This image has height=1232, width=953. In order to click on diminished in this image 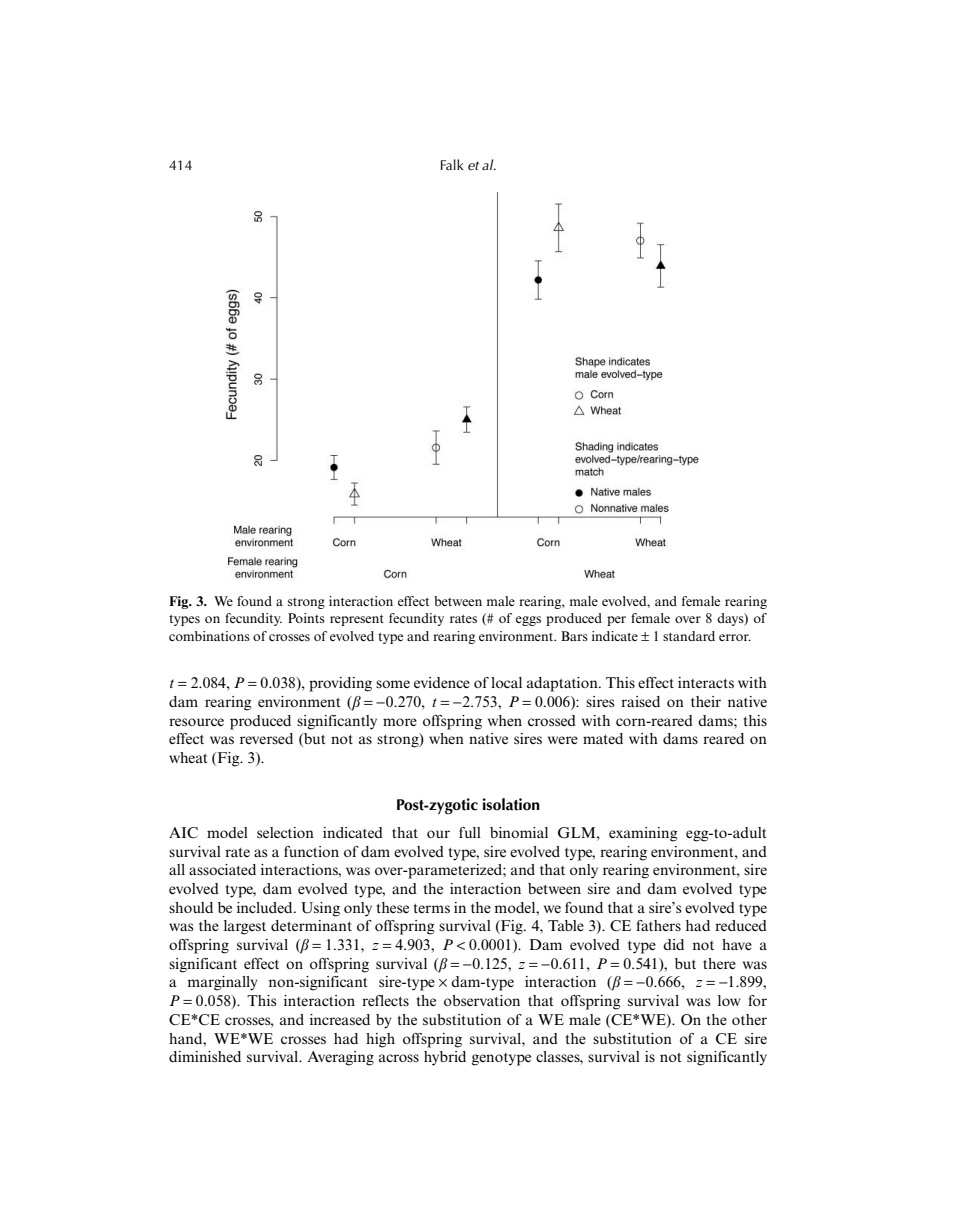, I will do `click(205, 1056)`.
